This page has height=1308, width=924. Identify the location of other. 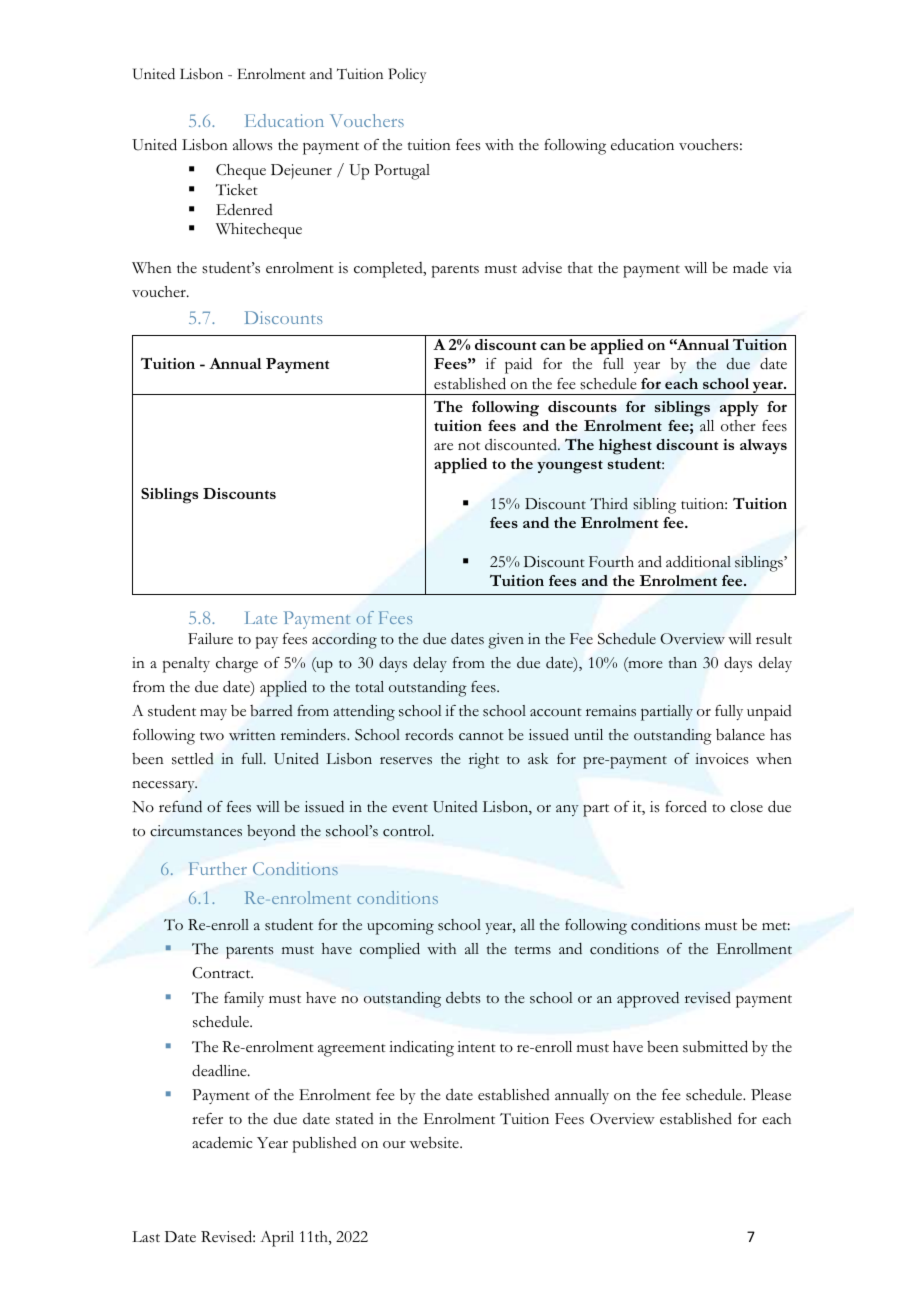
(738, 426).
